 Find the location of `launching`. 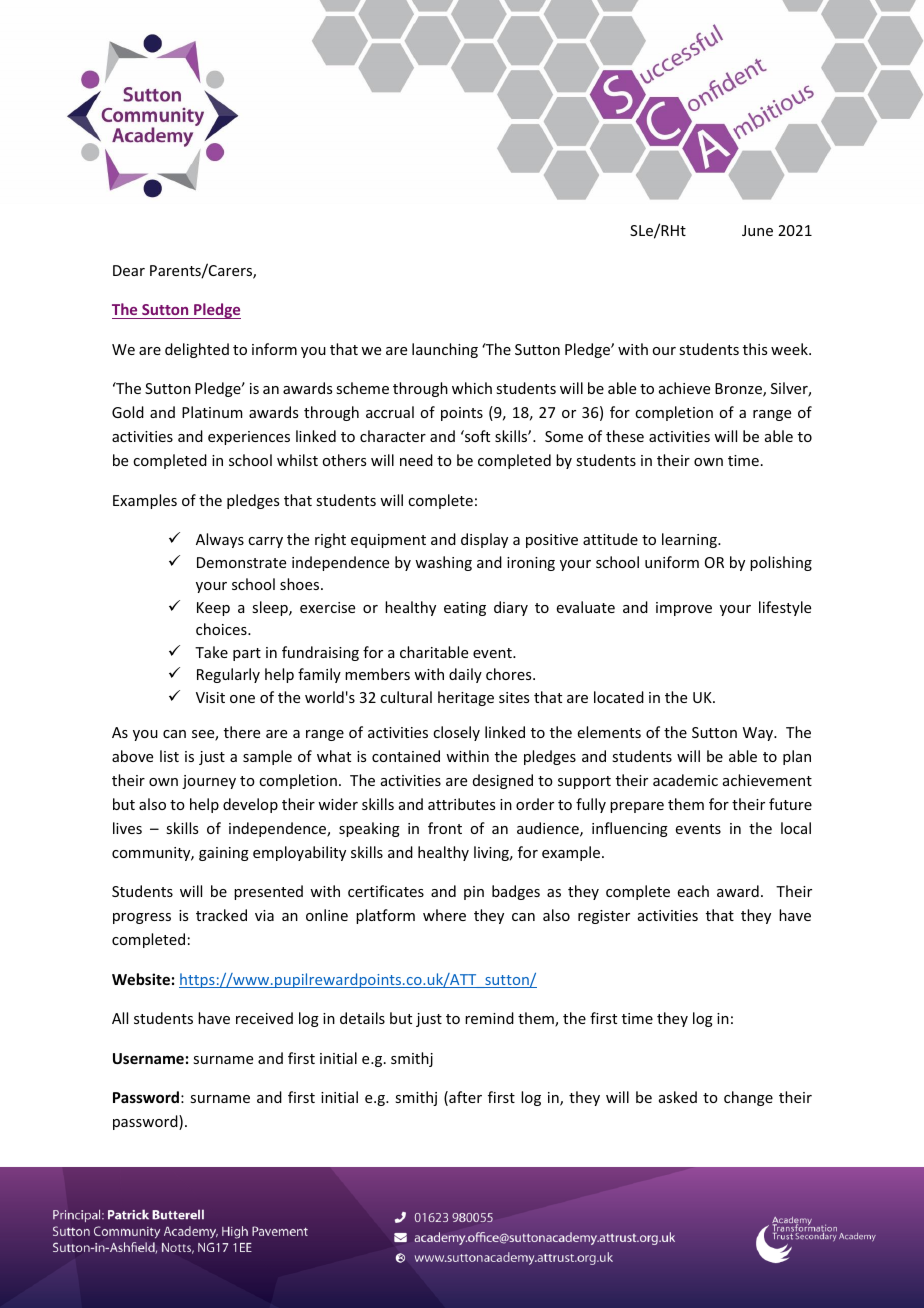

launching is located at coordinates (445, 350).
